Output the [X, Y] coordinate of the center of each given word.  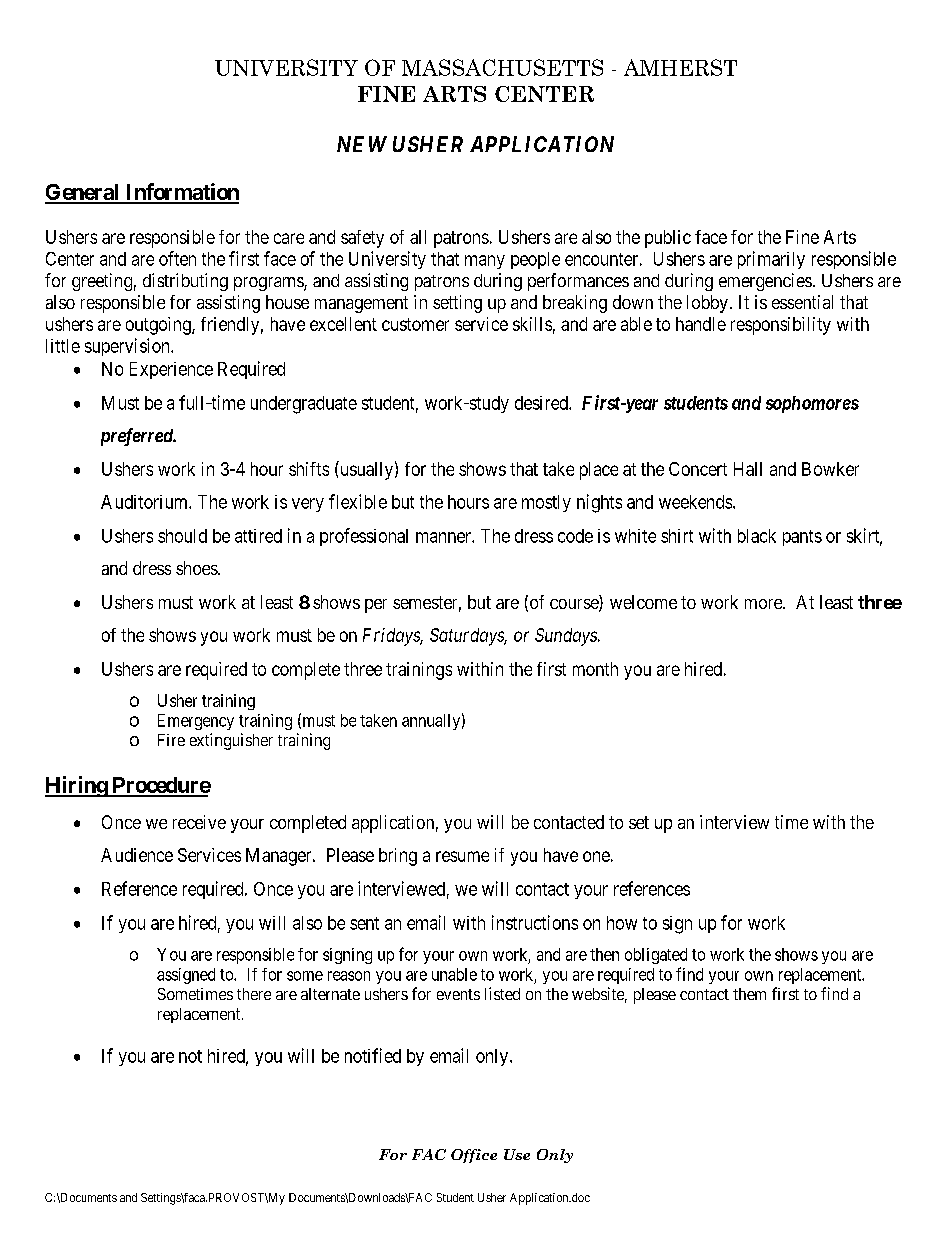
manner [444, 537]
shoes [197, 568]
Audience [137, 855]
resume [462, 856]
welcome [643, 602]
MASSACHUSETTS [502, 67]
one [596, 856]
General [83, 193]
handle [701, 324]
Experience [171, 370]
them [749, 994]
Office [474, 1156]
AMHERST [680, 67]
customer [415, 324]
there [254, 994]
